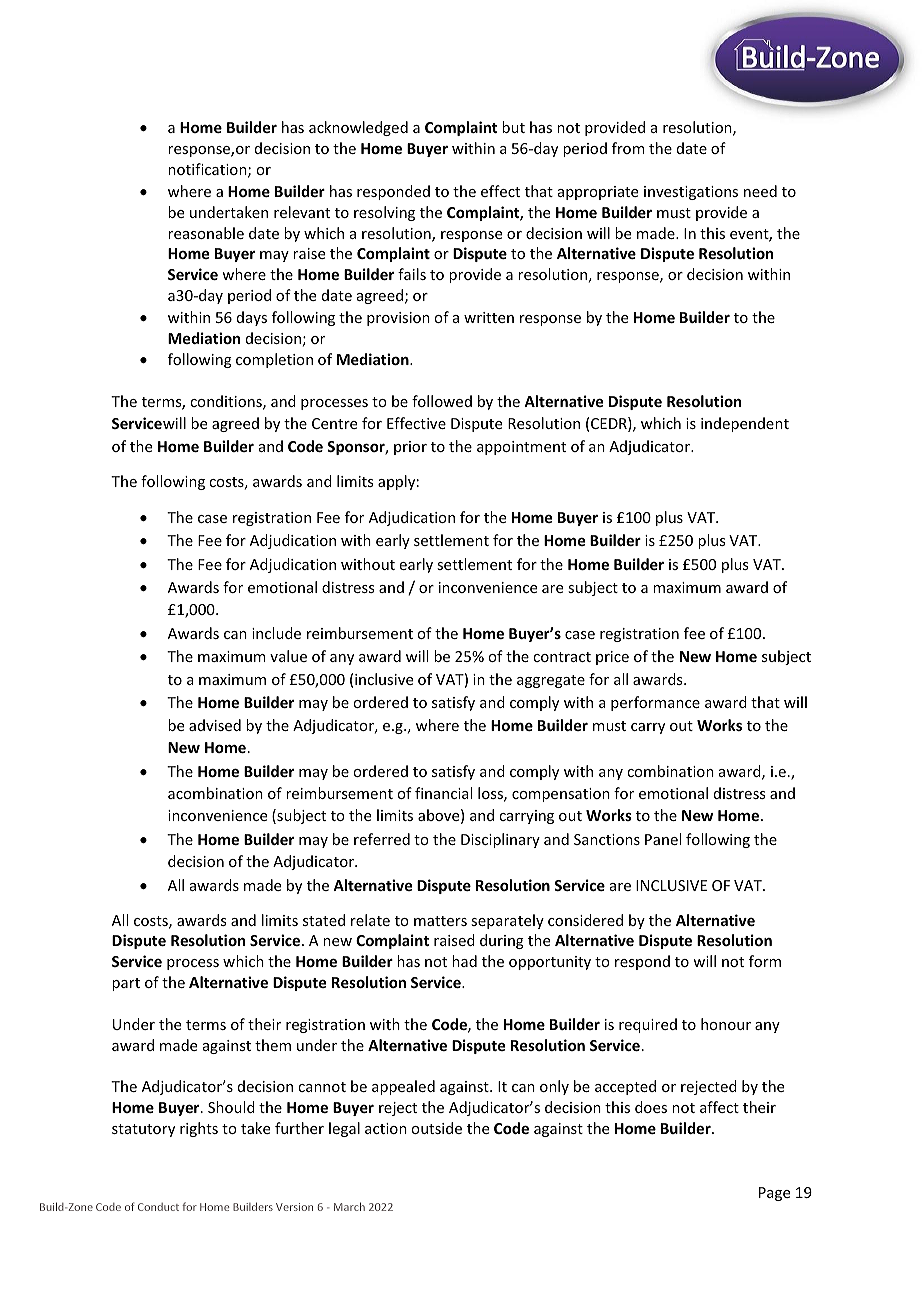 The width and height of the screenshot is (924, 1307). I want to click on investigations, so click(691, 193).
